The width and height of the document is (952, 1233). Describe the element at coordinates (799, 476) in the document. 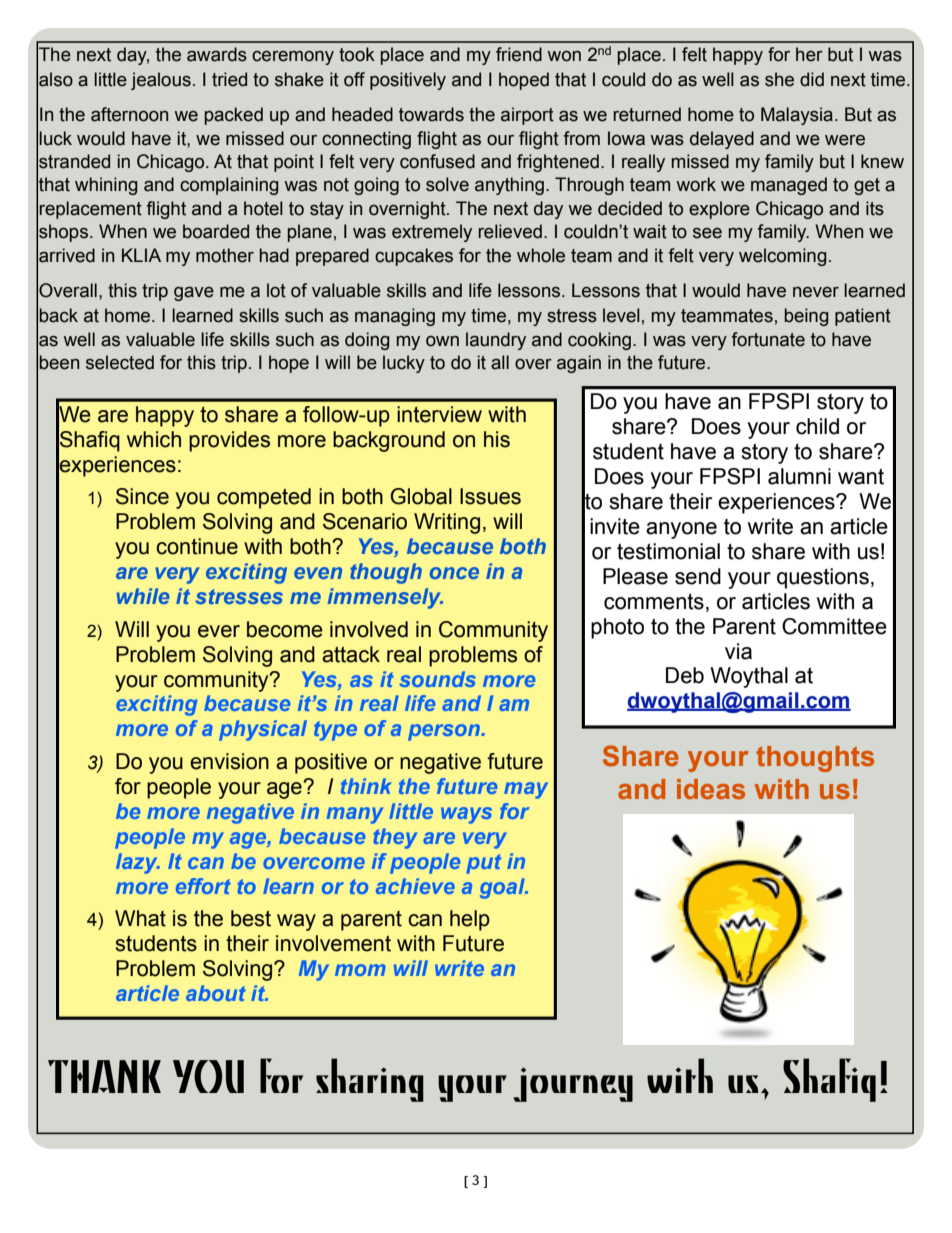

I see `alumni` at that location.
